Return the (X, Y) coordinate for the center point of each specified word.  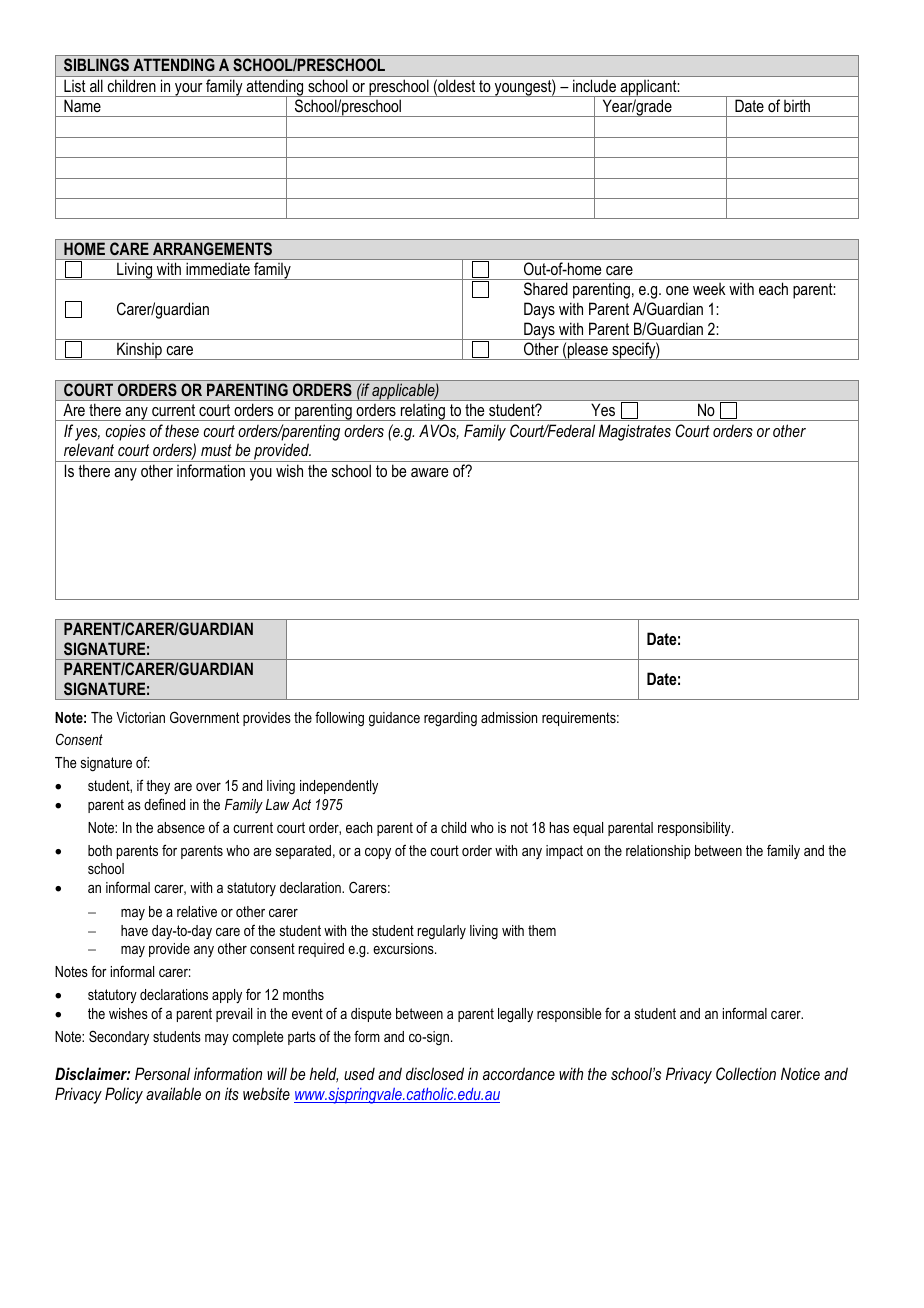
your (189, 90)
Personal (162, 1073)
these (182, 430)
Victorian (140, 717)
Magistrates (635, 432)
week (709, 289)
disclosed (435, 1073)
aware (429, 472)
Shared (546, 288)
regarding (450, 719)
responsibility (695, 829)
